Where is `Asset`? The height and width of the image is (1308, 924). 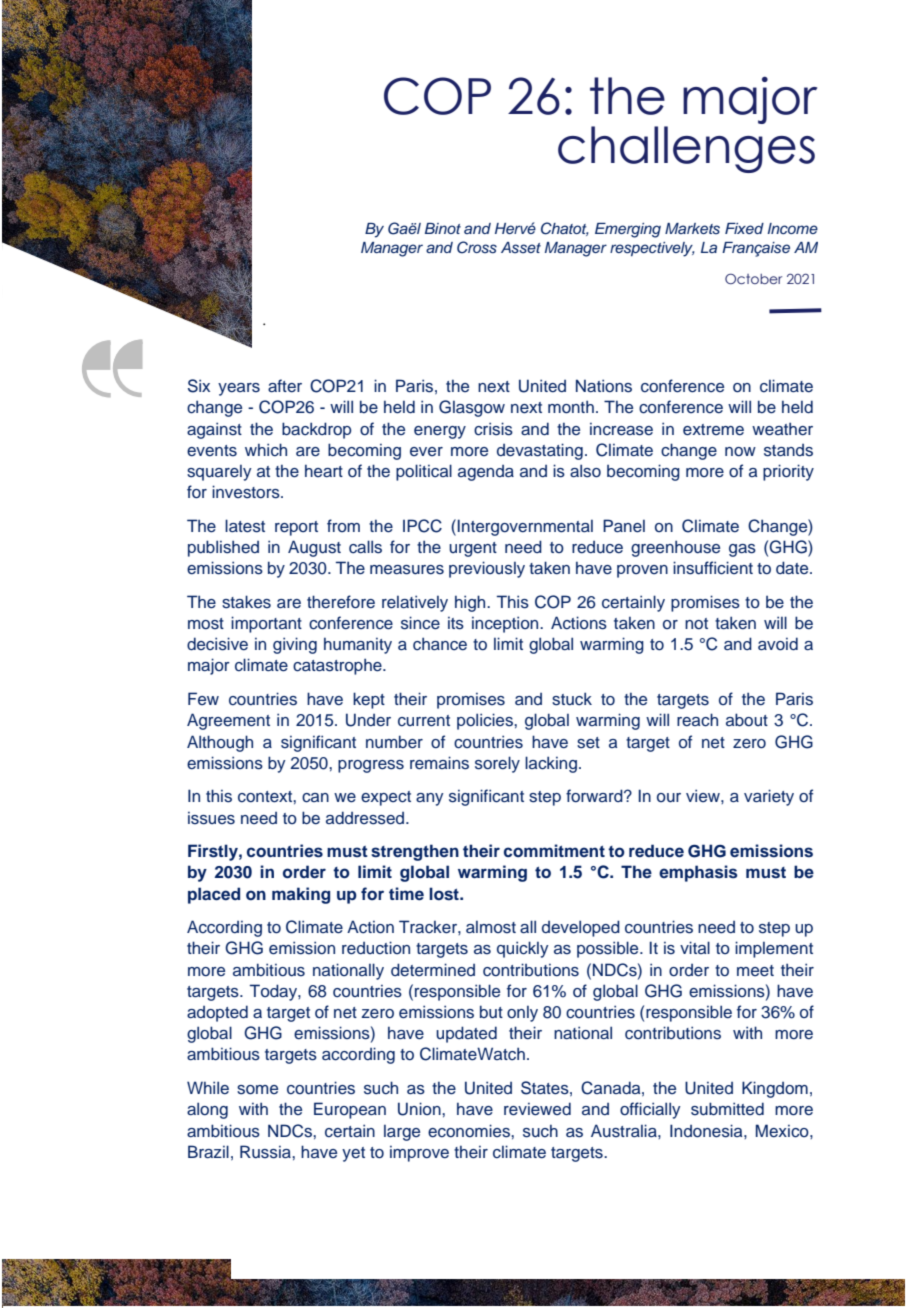 Asset is located at coordinates (521, 247).
